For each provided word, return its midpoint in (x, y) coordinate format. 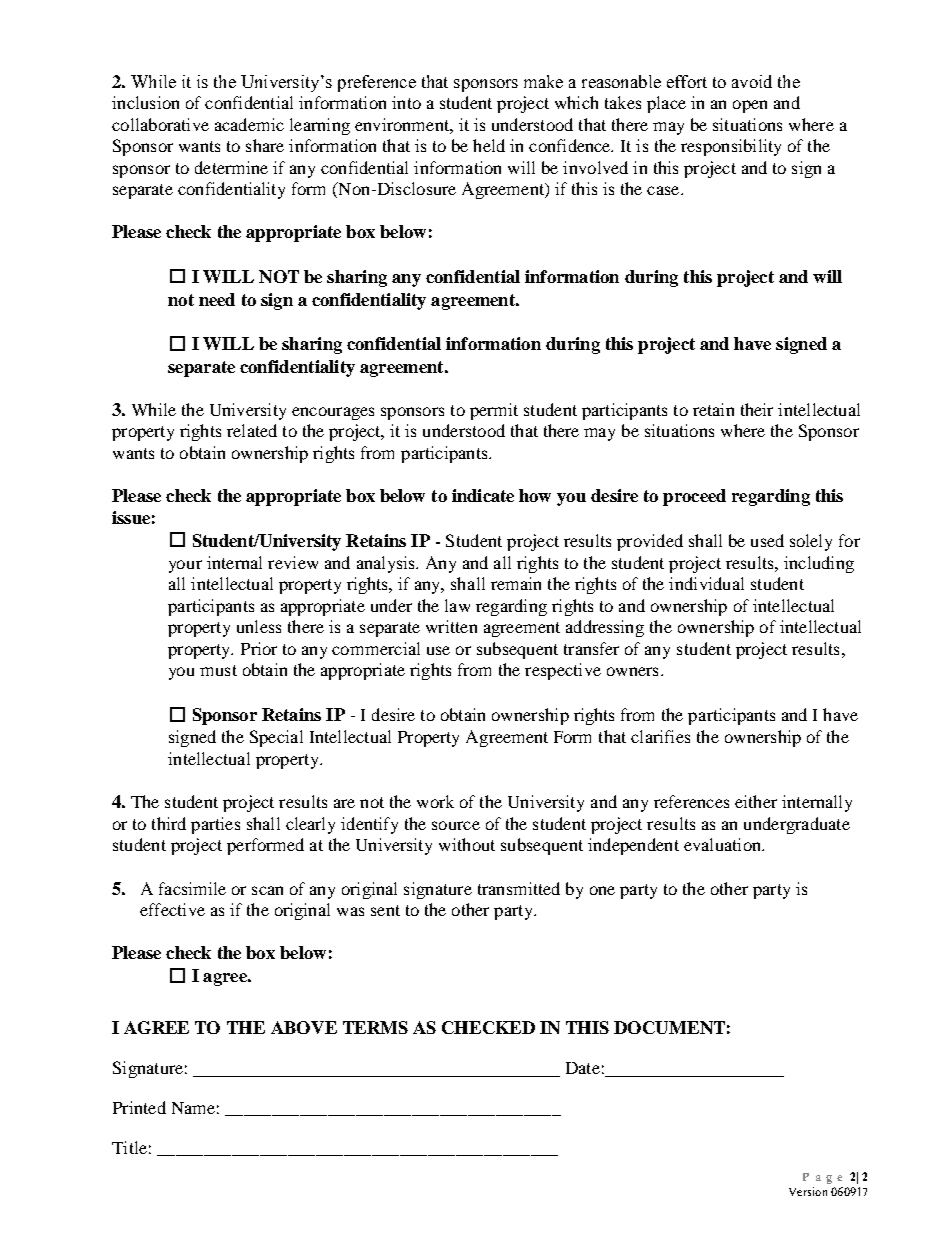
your (185, 566)
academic (249, 124)
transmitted (519, 888)
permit (494, 411)
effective (172, 909)
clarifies (660, 736)
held (489, 145)
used (767, 540)
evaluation (723, 844)
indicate (483, 495)
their (757, 409)
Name (193, 1108)
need (217, 299)
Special (276, 738)
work (435, 801)
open (750, 106)
